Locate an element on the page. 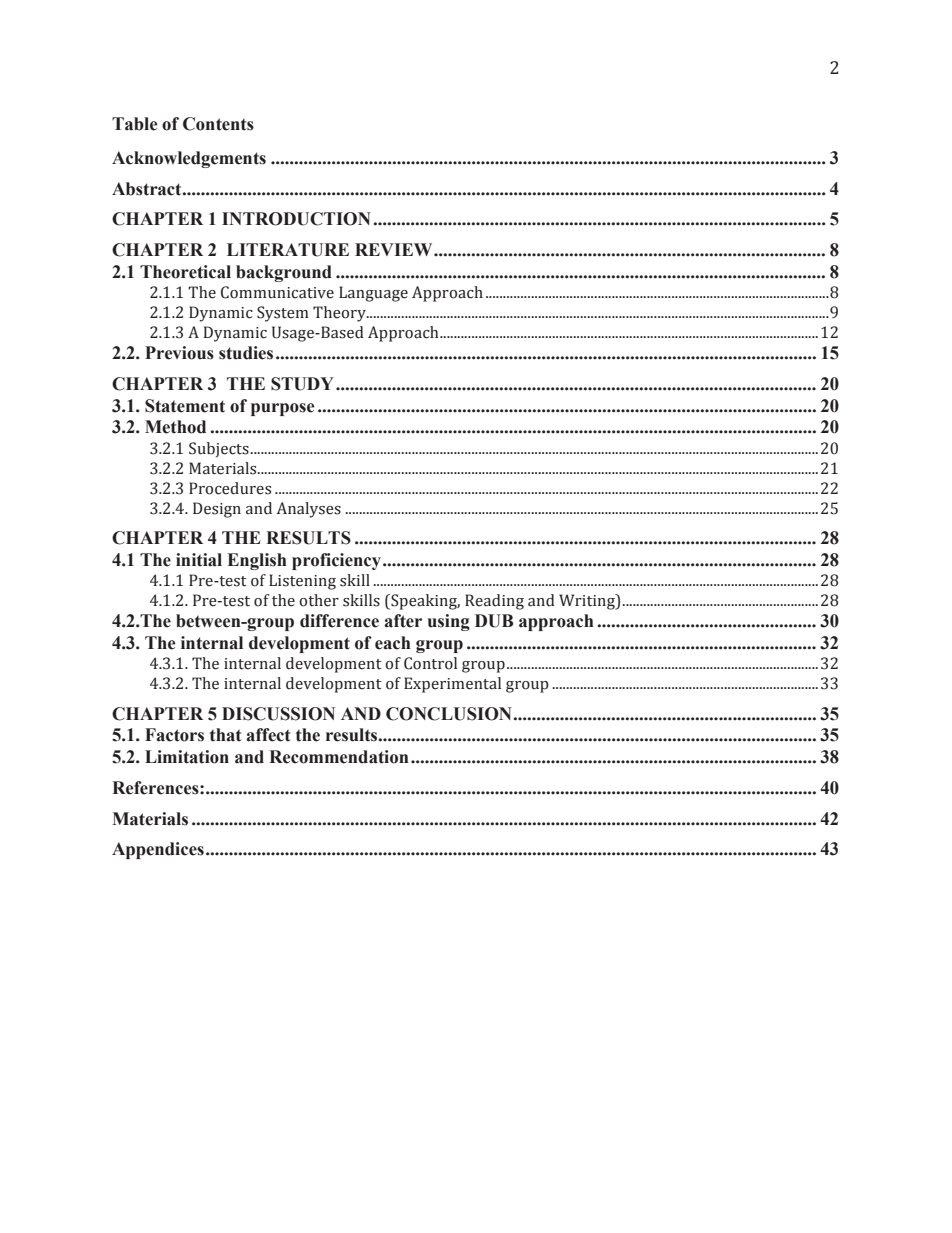  Materials is located at coordinates (150, 819).
